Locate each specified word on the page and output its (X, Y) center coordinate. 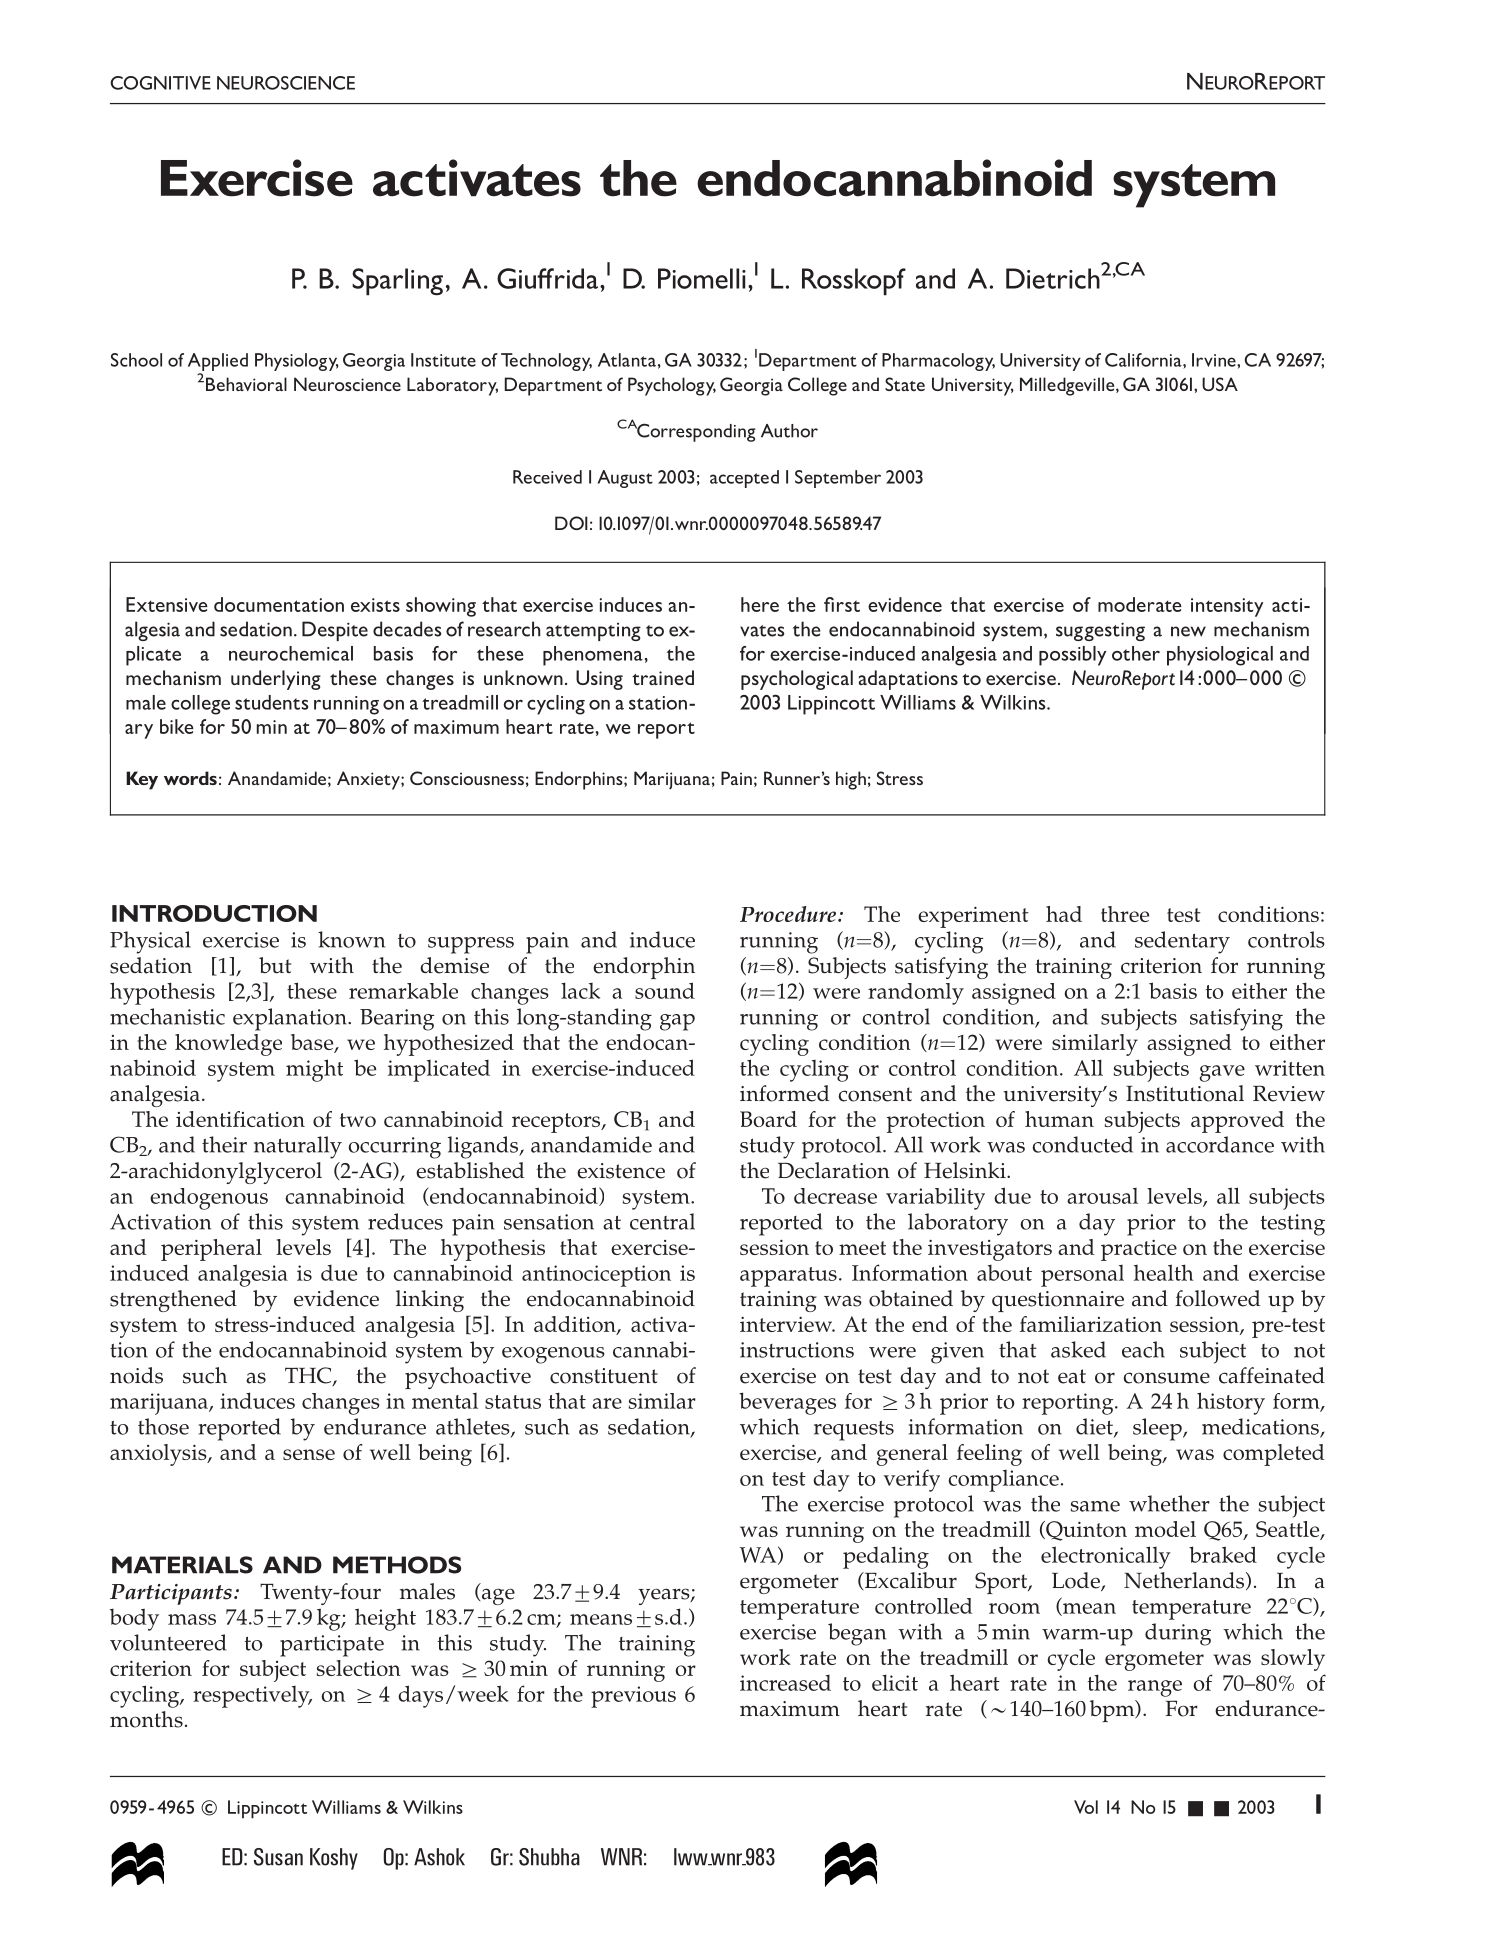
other (1136, 653)
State (905, 384)
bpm (1113, 1711)
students (271, 702)
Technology (546, 362)
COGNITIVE (160, 83)
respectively (252, 1697)
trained (663, 677)
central (662, 1221)
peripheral (211, 1250)
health (1164, 1272)
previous (633, 1697)
